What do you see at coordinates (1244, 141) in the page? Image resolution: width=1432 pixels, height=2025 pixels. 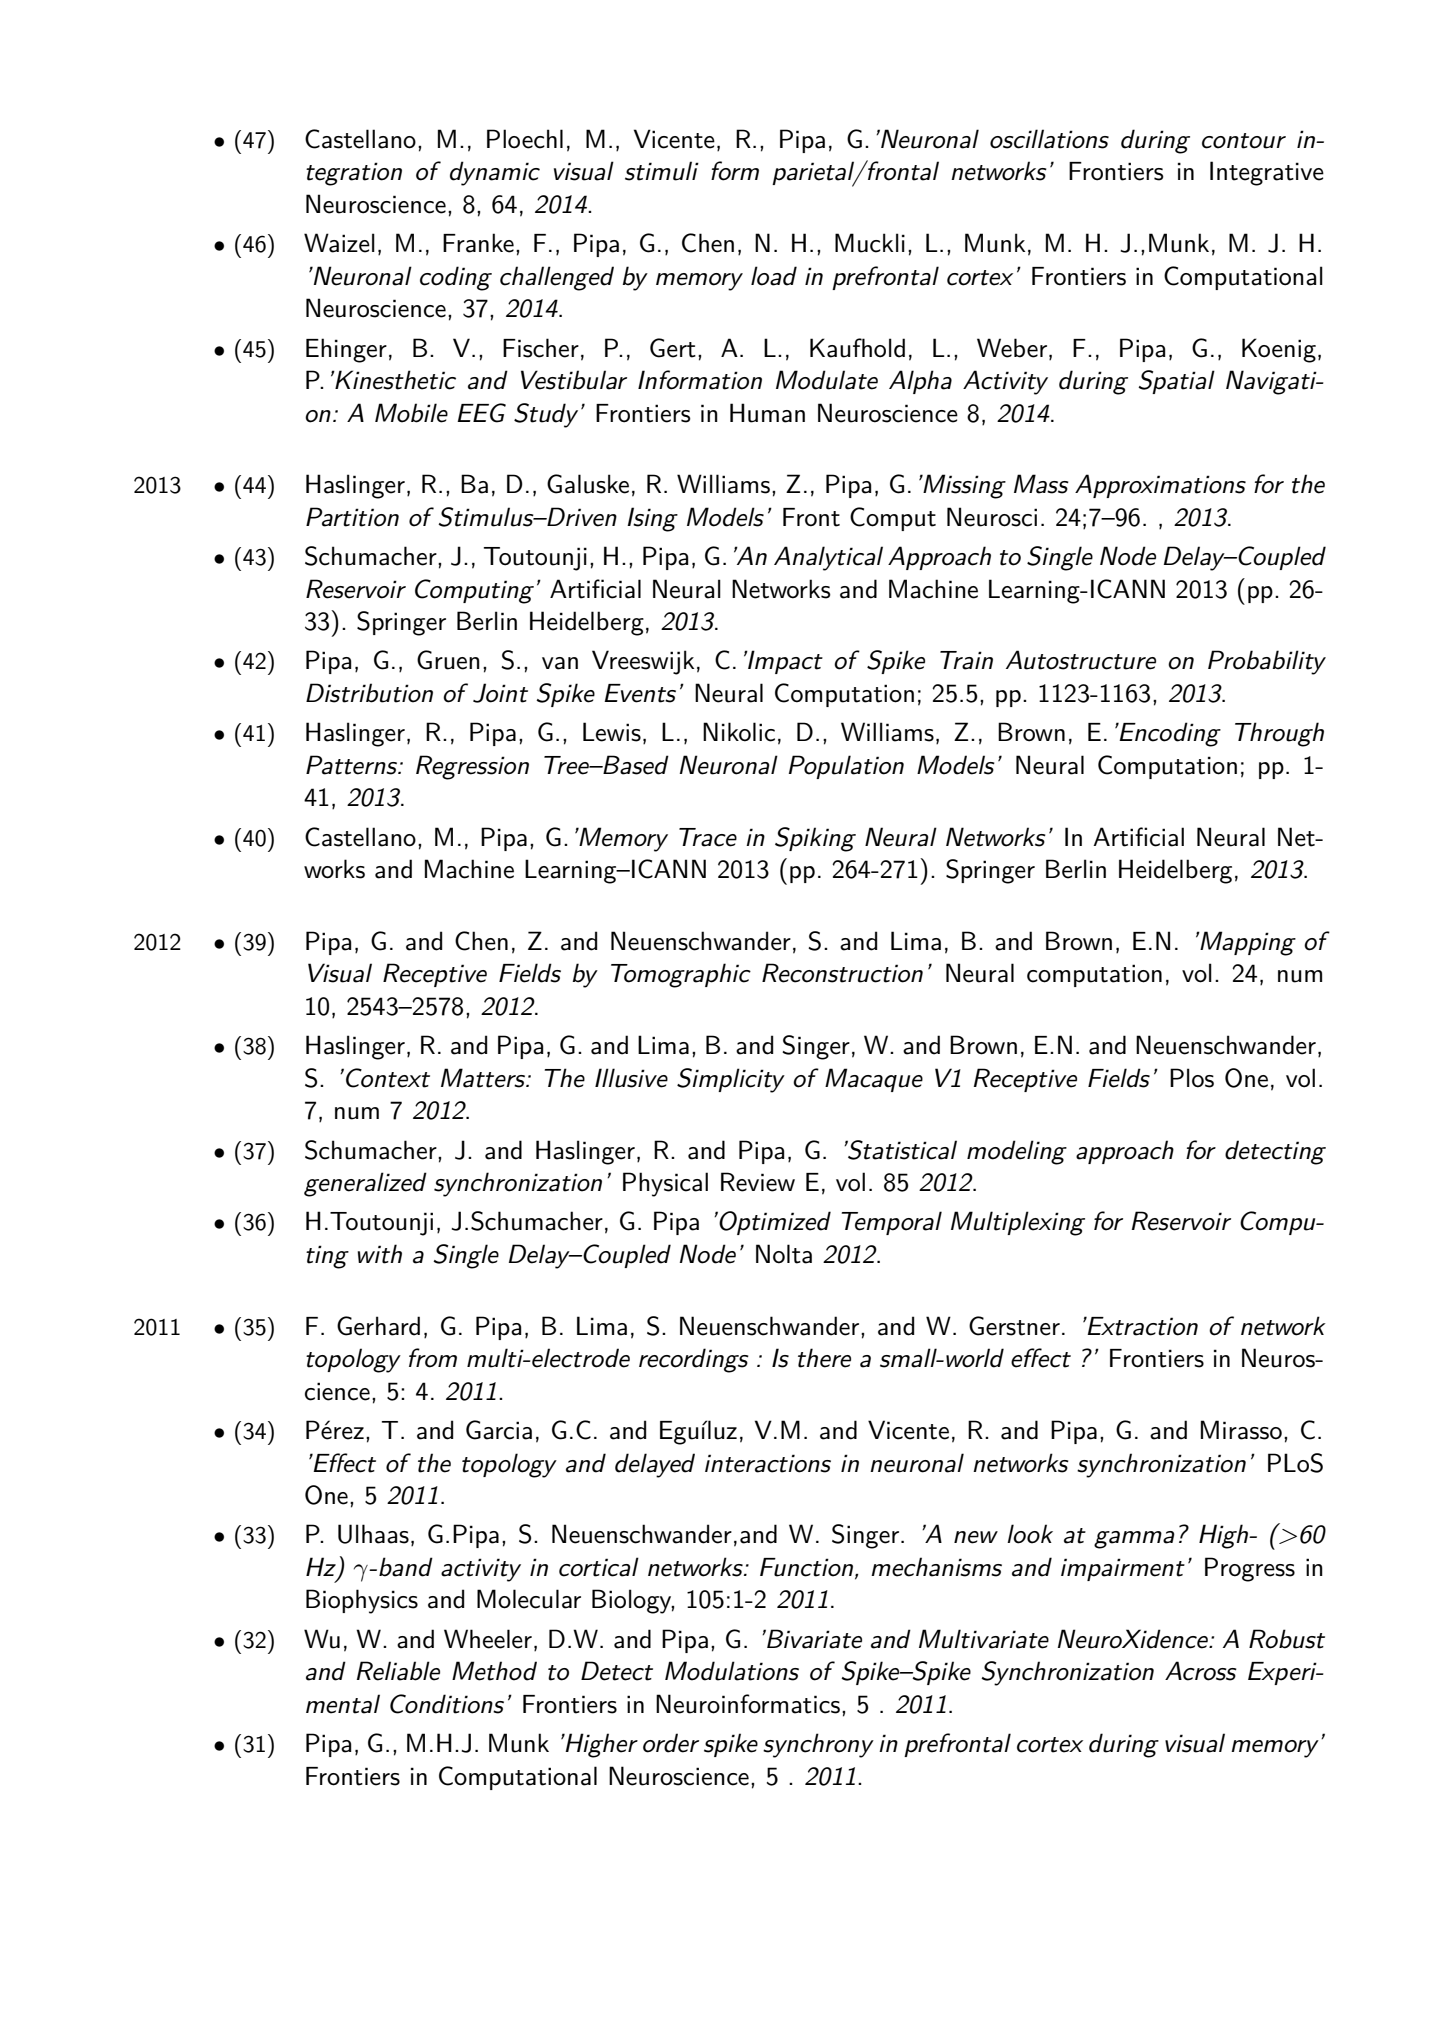 I see `contour` at bounding box center [1244, 141].
